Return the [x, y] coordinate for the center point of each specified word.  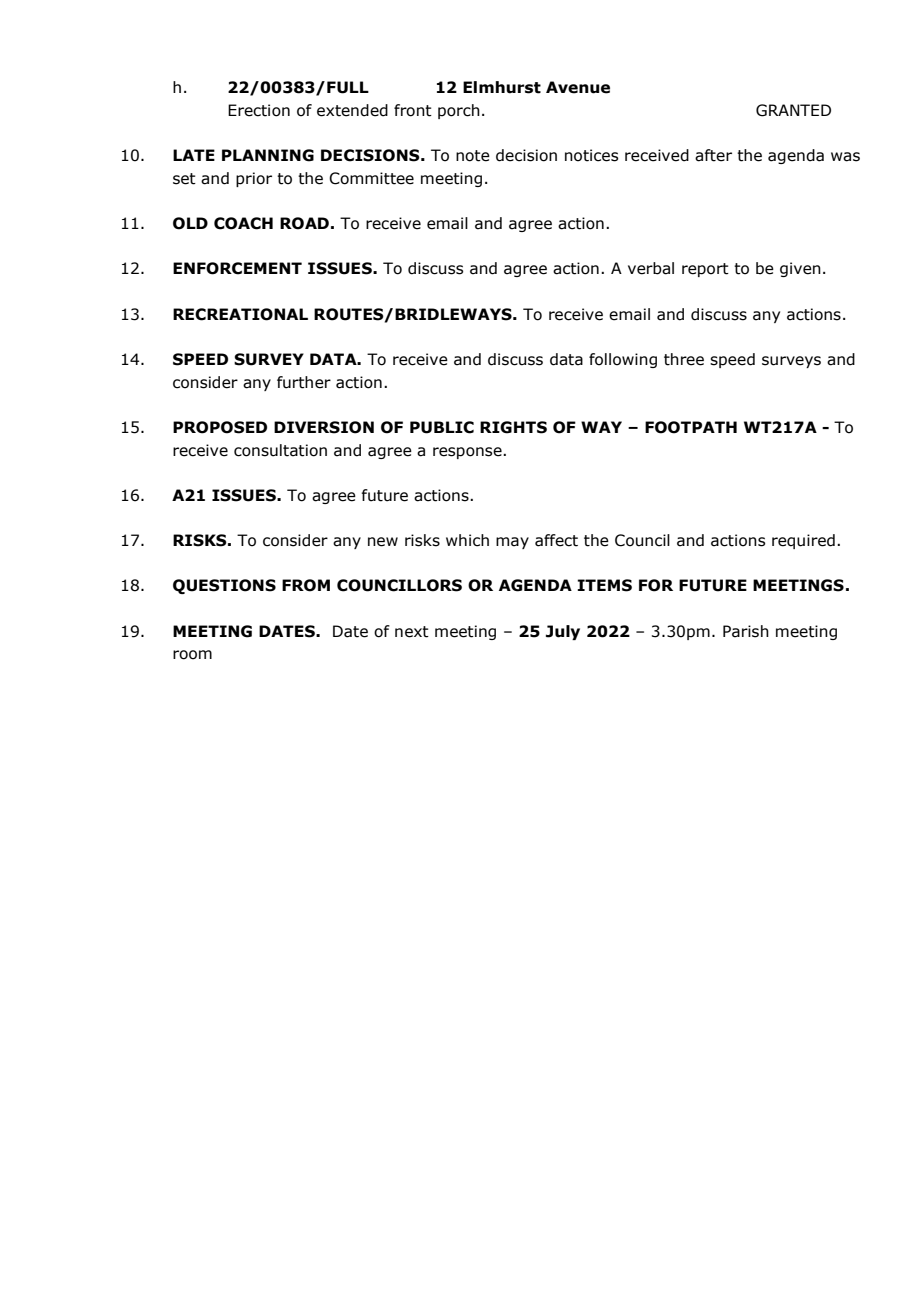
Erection [259, 110]
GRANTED [793, 110]
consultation [280, 450]
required [803, 541]
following [623, 360]
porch [459, 111]
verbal [651, 268]
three [684, 359]
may [512, 543]
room [192, 655]
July [563, 632]
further [304, 382]
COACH [243, 223]
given [800, 269]
